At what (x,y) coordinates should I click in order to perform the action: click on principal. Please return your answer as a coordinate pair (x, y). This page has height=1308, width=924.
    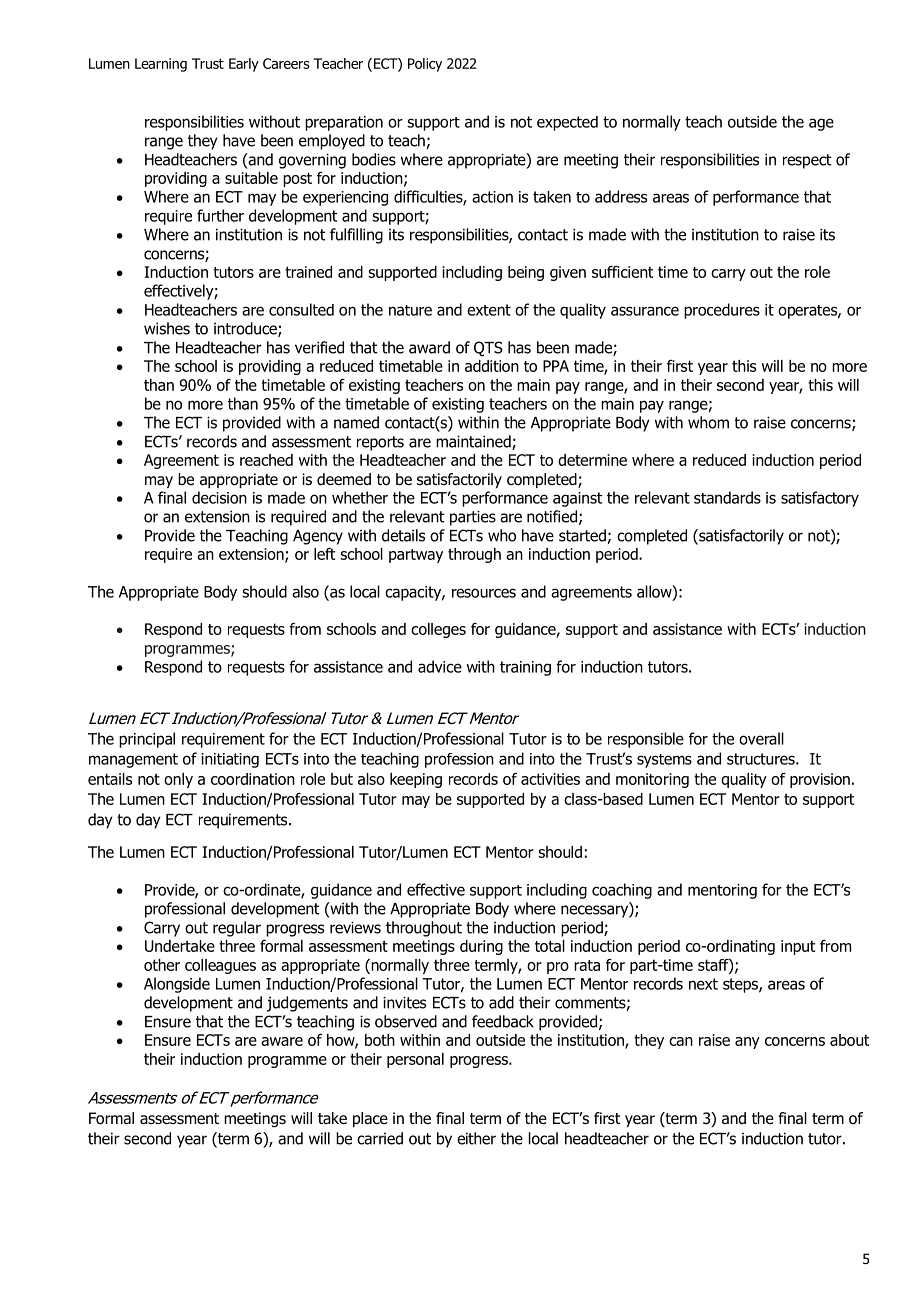
    Looking at the image, I should click on (147, 740).
